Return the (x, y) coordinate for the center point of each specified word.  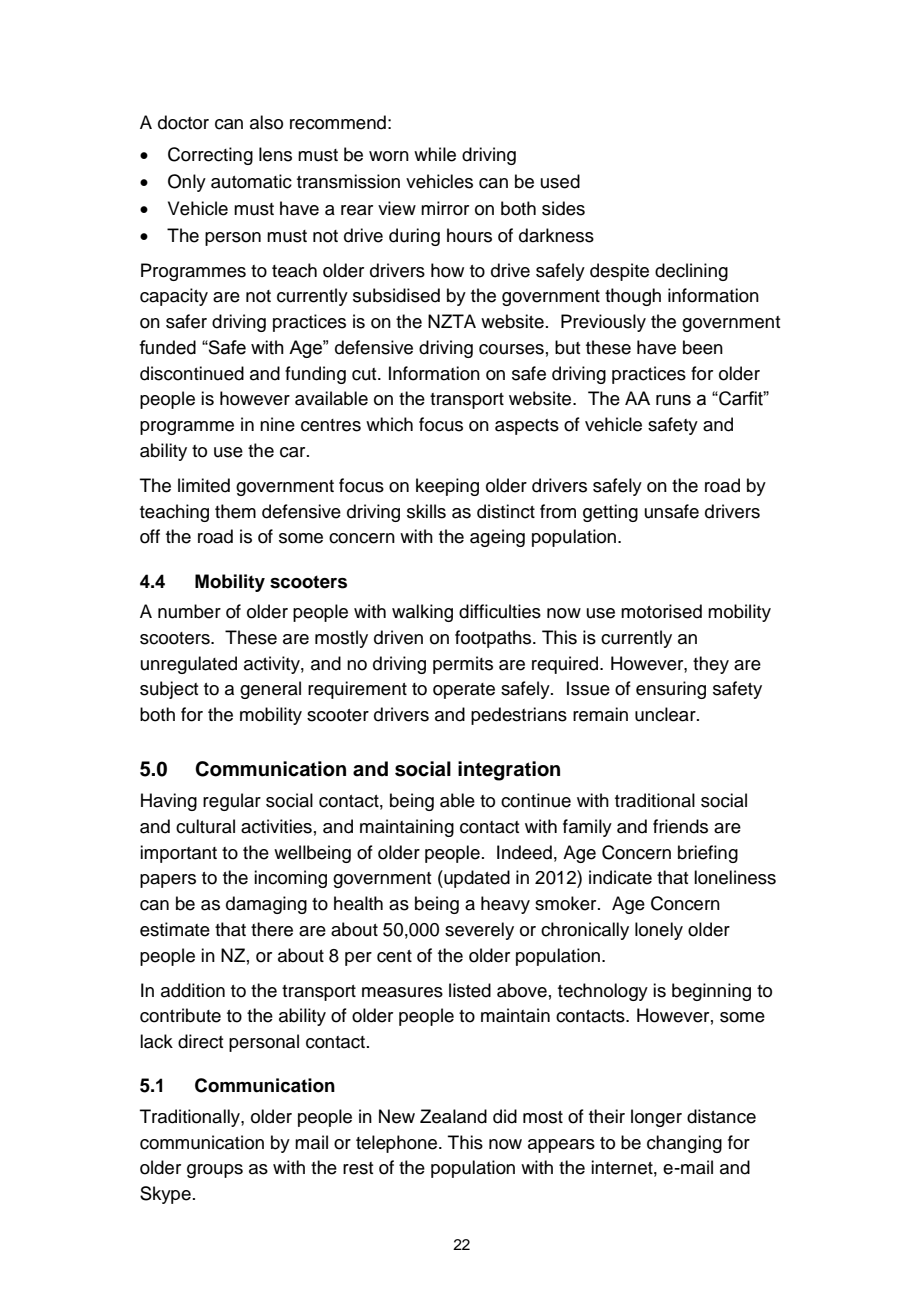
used (560, 181)
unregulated (189, 665)
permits (463, 665)
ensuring (671, 690)
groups (215, 1171)
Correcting (210, 156)
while (435, 154)
